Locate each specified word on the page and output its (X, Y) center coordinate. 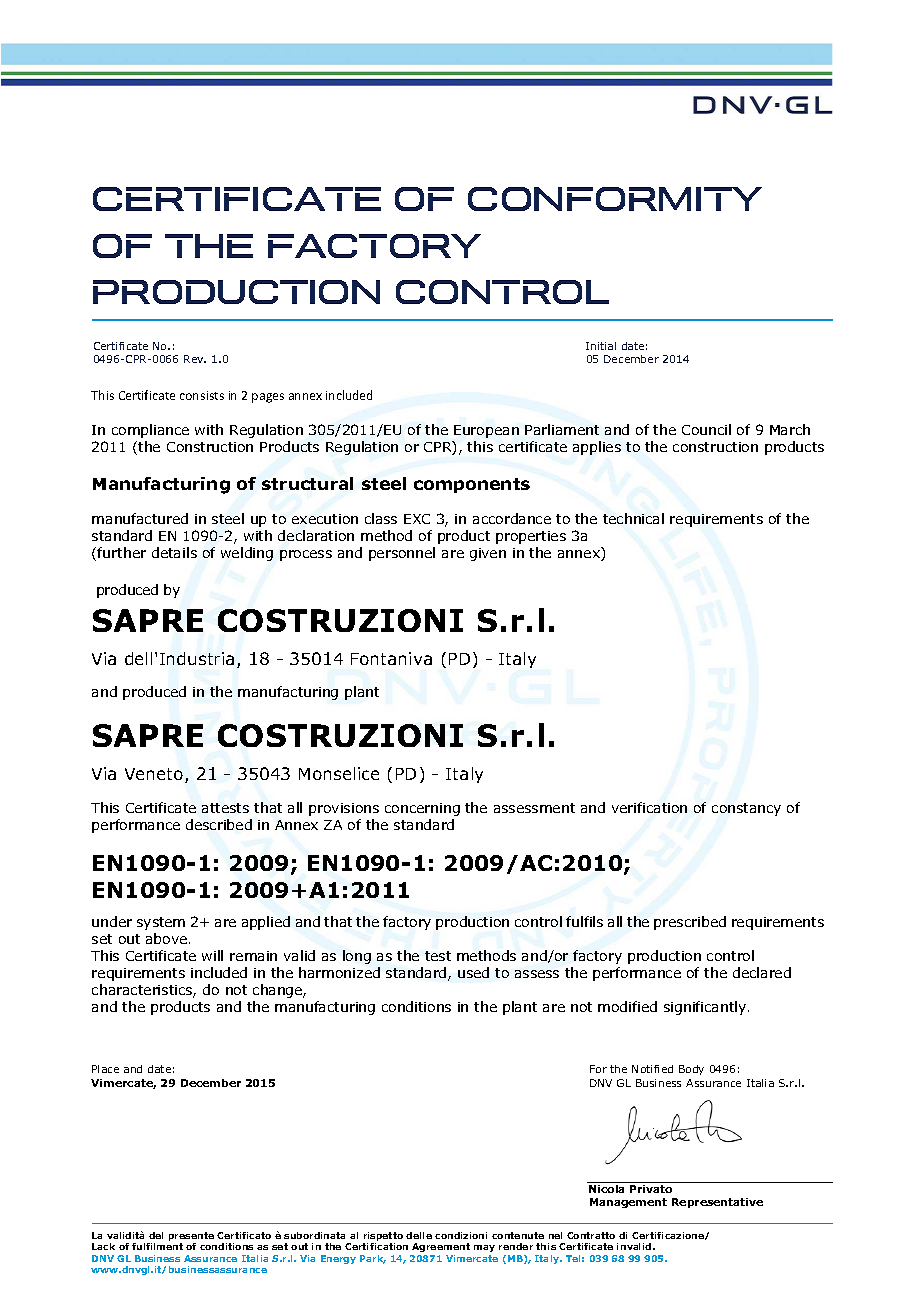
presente (191, 1238)
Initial (601, 346)
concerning (422, 809)
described (219, 824)
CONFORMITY (615, 199)
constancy (746, 809)
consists (202, 395)
